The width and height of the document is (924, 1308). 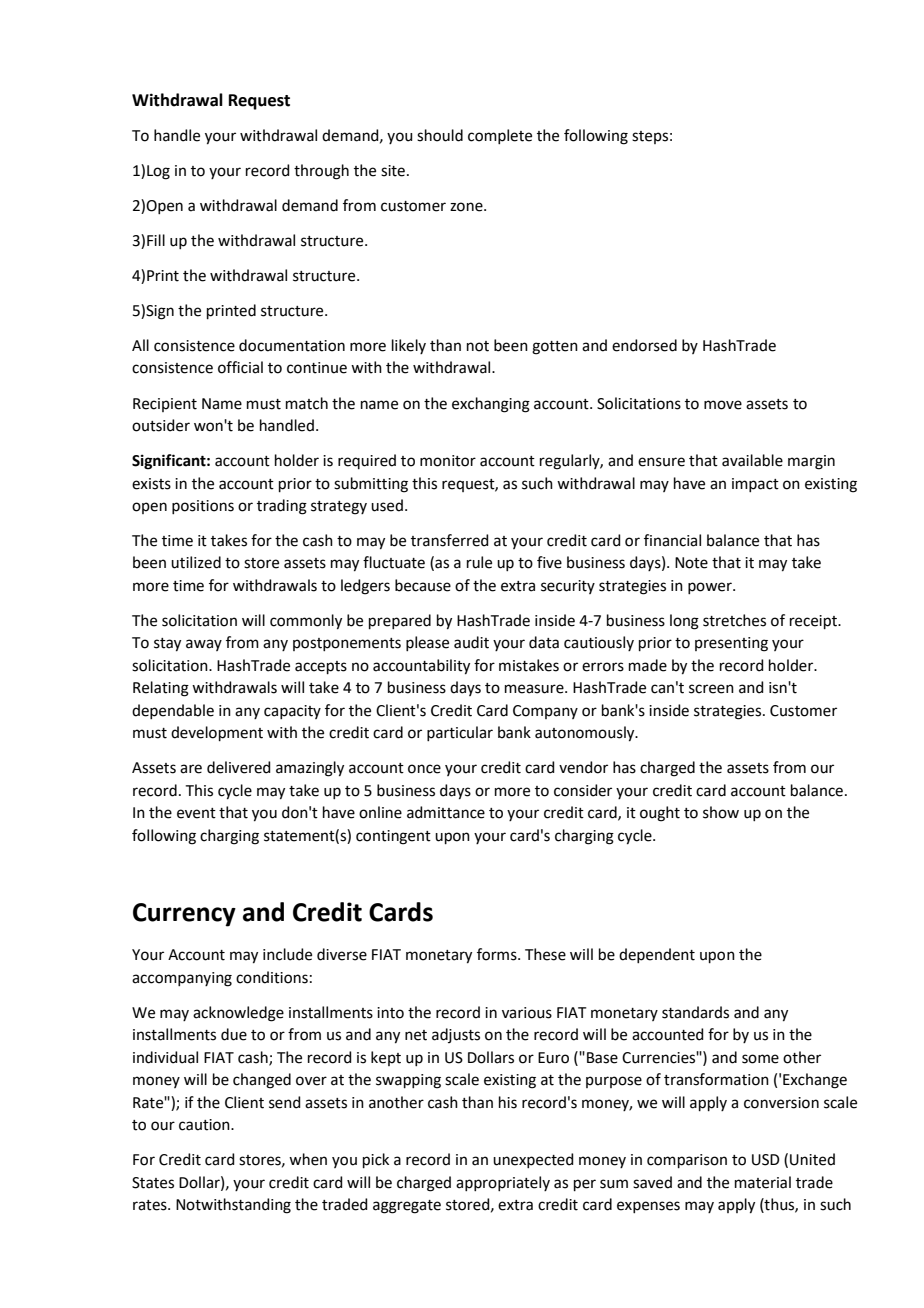 I want to click on official, so click(x=240, y=367).
